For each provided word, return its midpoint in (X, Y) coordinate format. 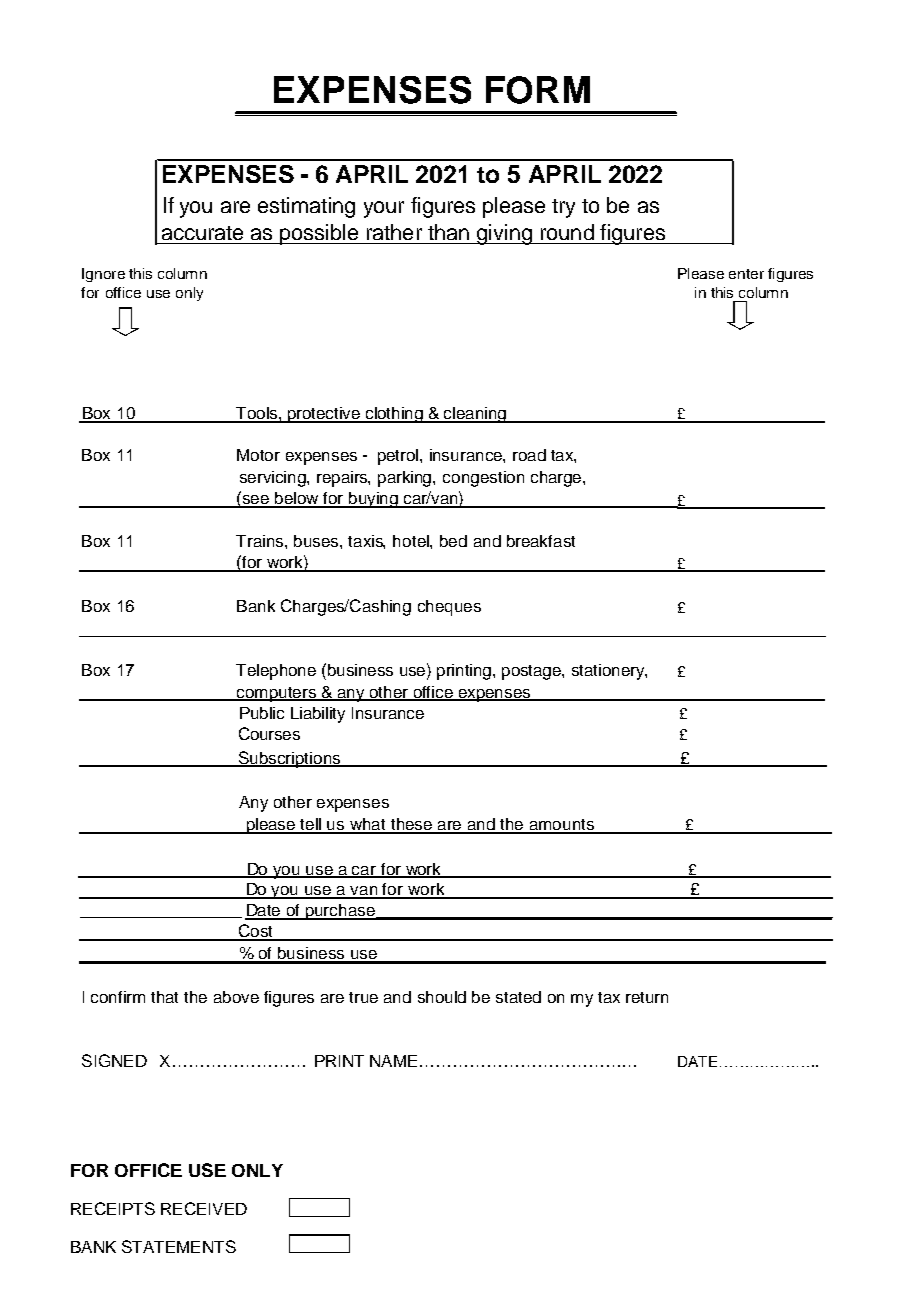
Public (262, 713)
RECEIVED (204, 1208)
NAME (393, 1061)
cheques (449, 608)
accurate (202, 233)
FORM (538, 90)
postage (532, 672)
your (384, 209)
